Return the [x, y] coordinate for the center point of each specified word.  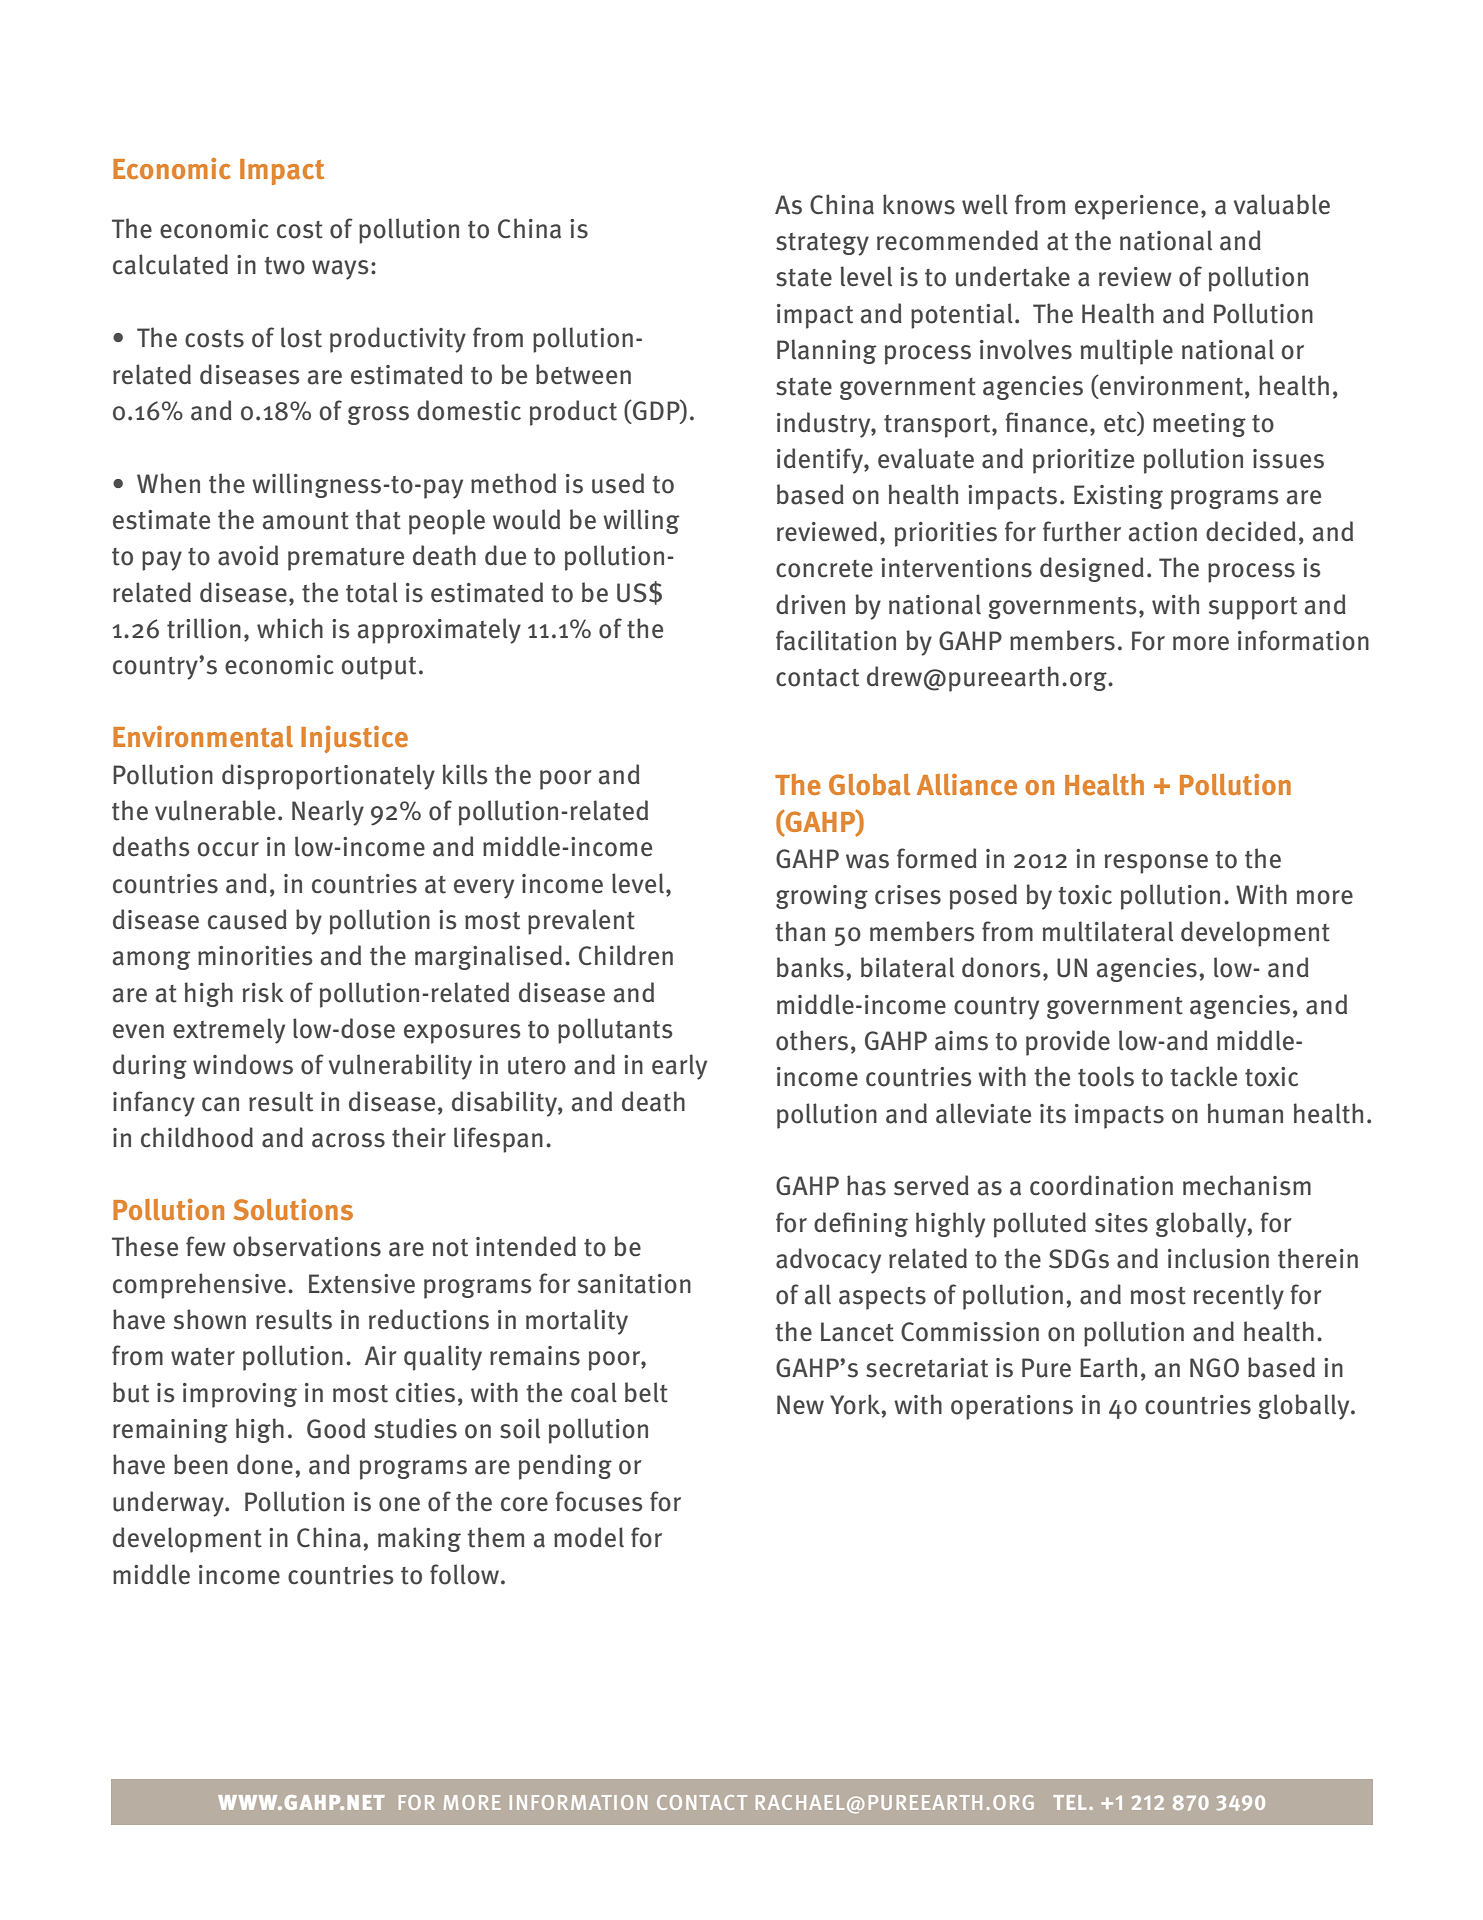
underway [169, 1504]
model [589, 1537]
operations [1012, 1407]
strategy [822, 244]
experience [1136, 207]
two [284, 266]
